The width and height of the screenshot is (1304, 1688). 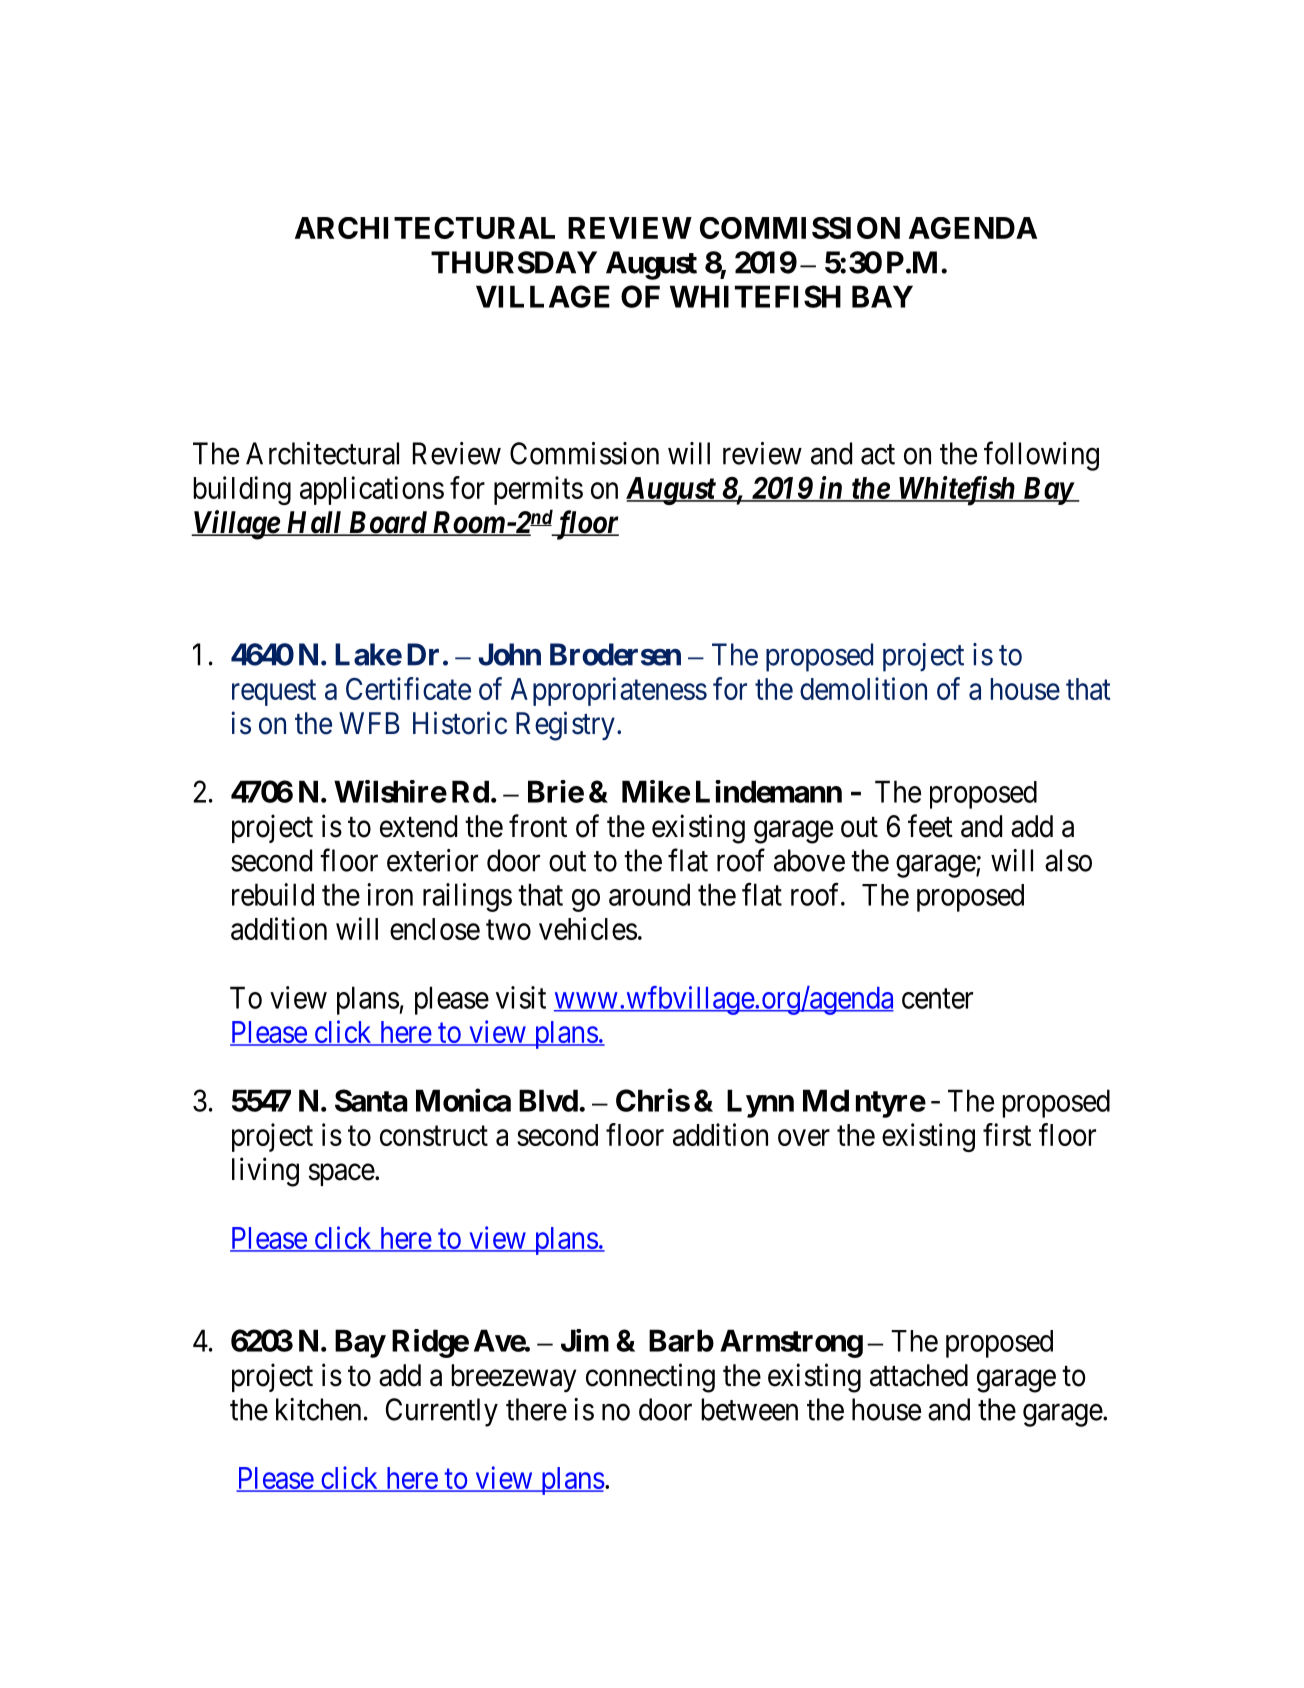 I want to click on Hall, so click(x=314, y=523).
